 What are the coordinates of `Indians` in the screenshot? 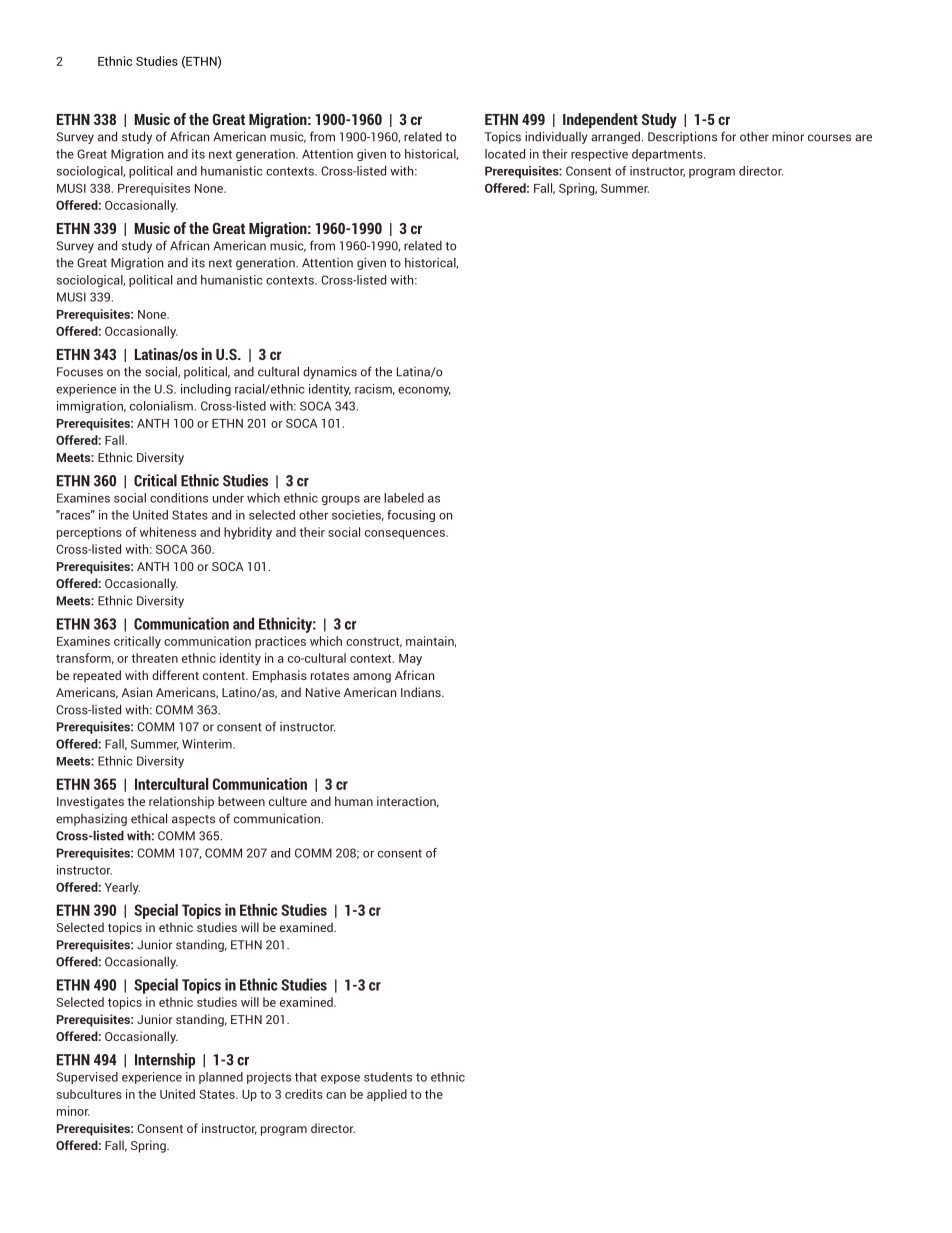 It's located at (422, 692).
